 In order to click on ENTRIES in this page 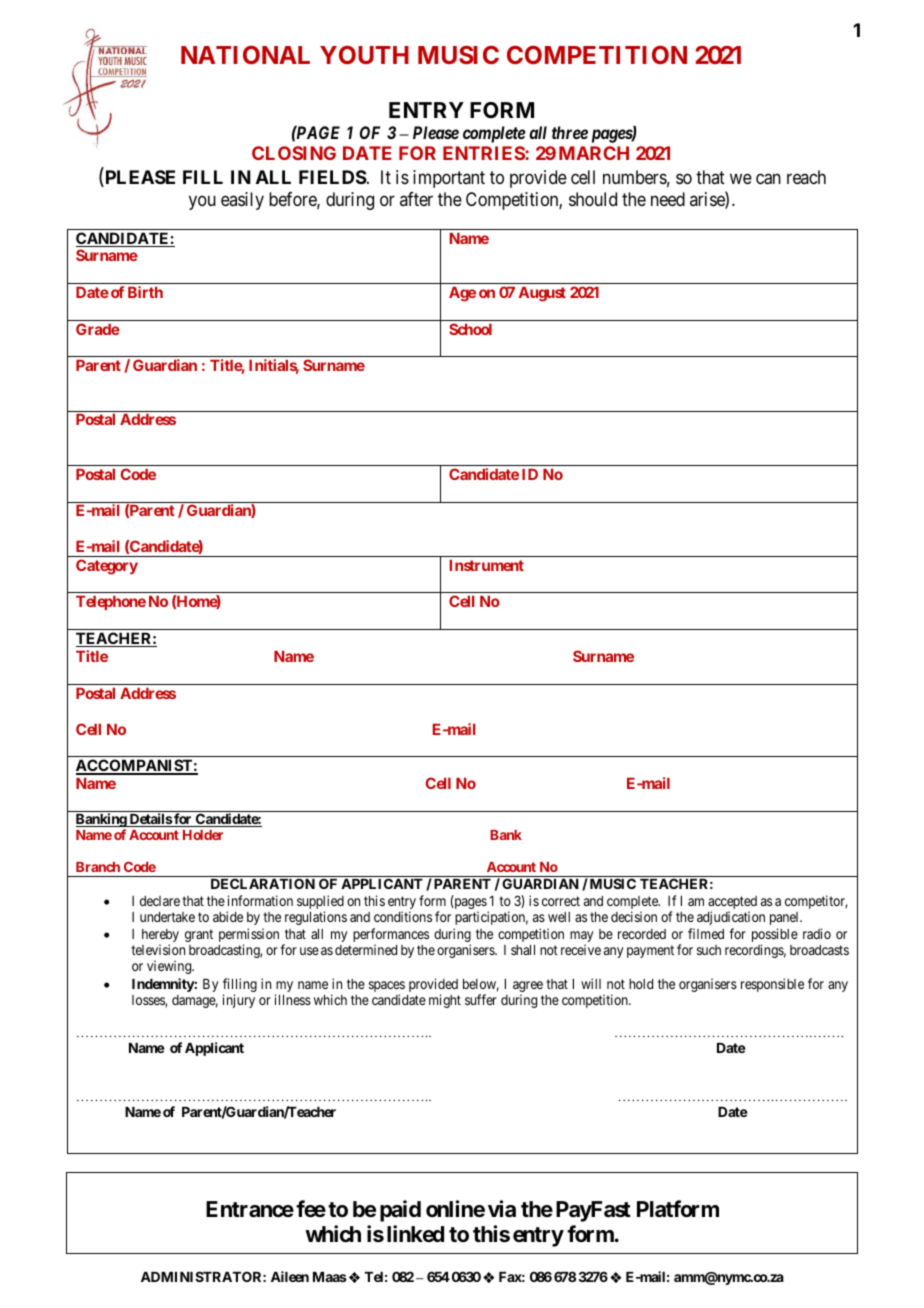, I will do `click(484, 153)`.
